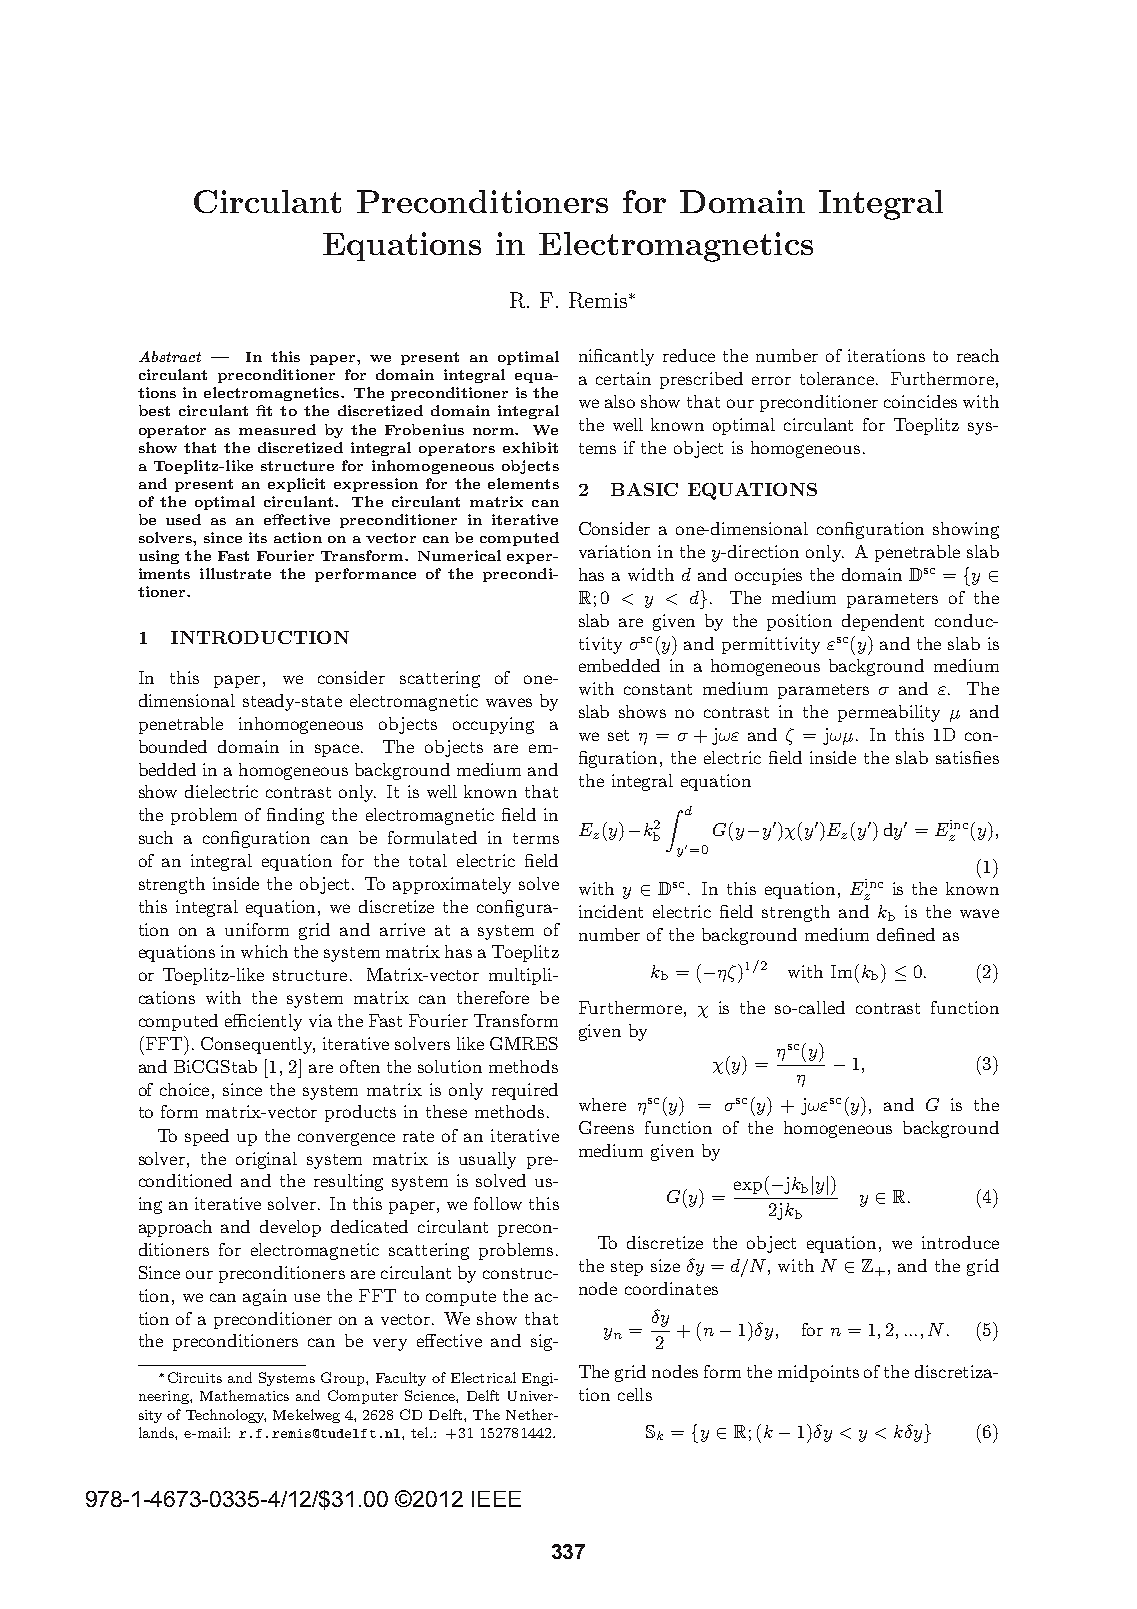 The width and height of the image is (1137, 1609). What do you see at coordinates (920, 401) in the image?
I see `coincides` at bounding box center [920, 401].
